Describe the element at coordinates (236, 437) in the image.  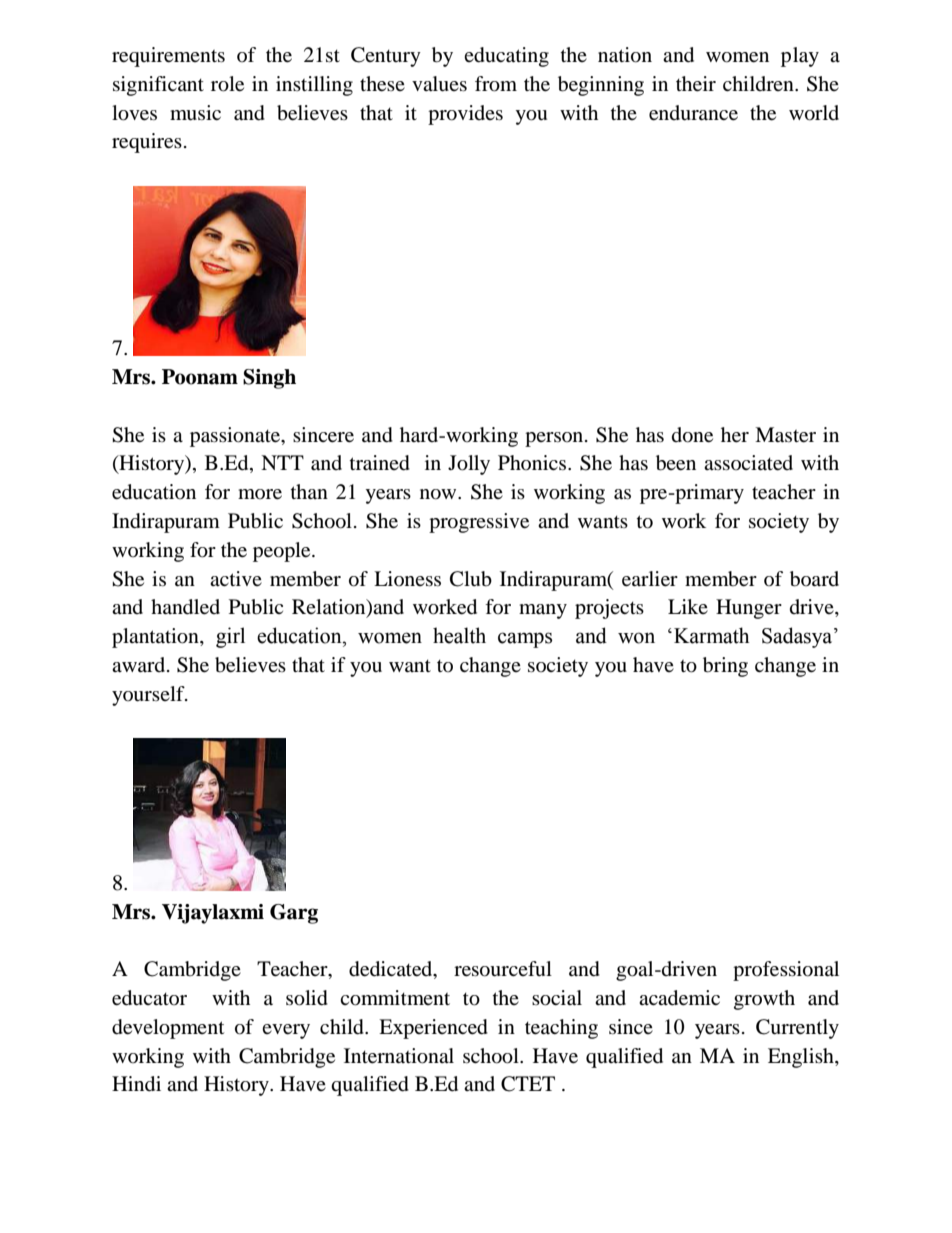
I see `passionate` at that location.
